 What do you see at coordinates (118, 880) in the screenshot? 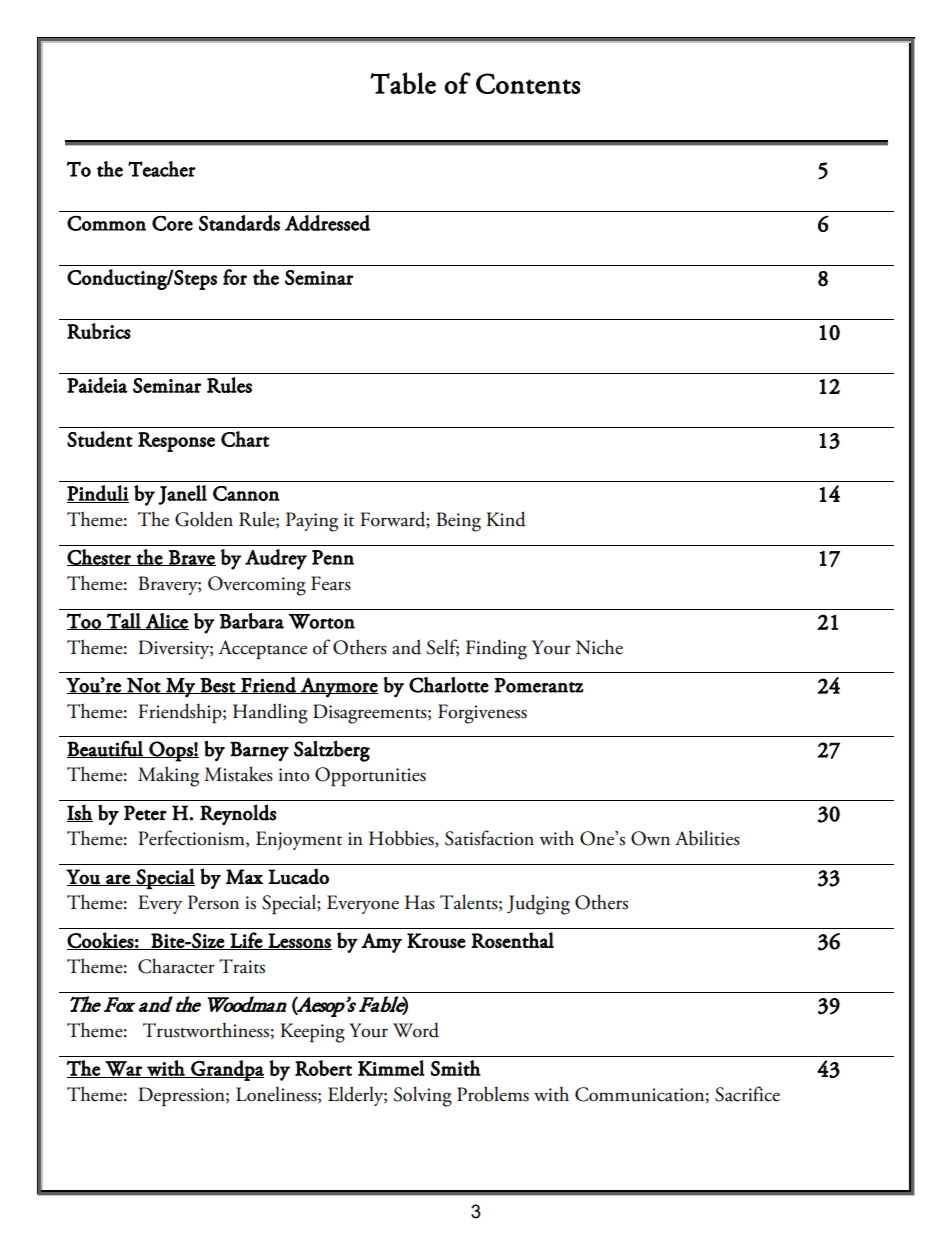
I see `are` at bounding box center [118, 880].
